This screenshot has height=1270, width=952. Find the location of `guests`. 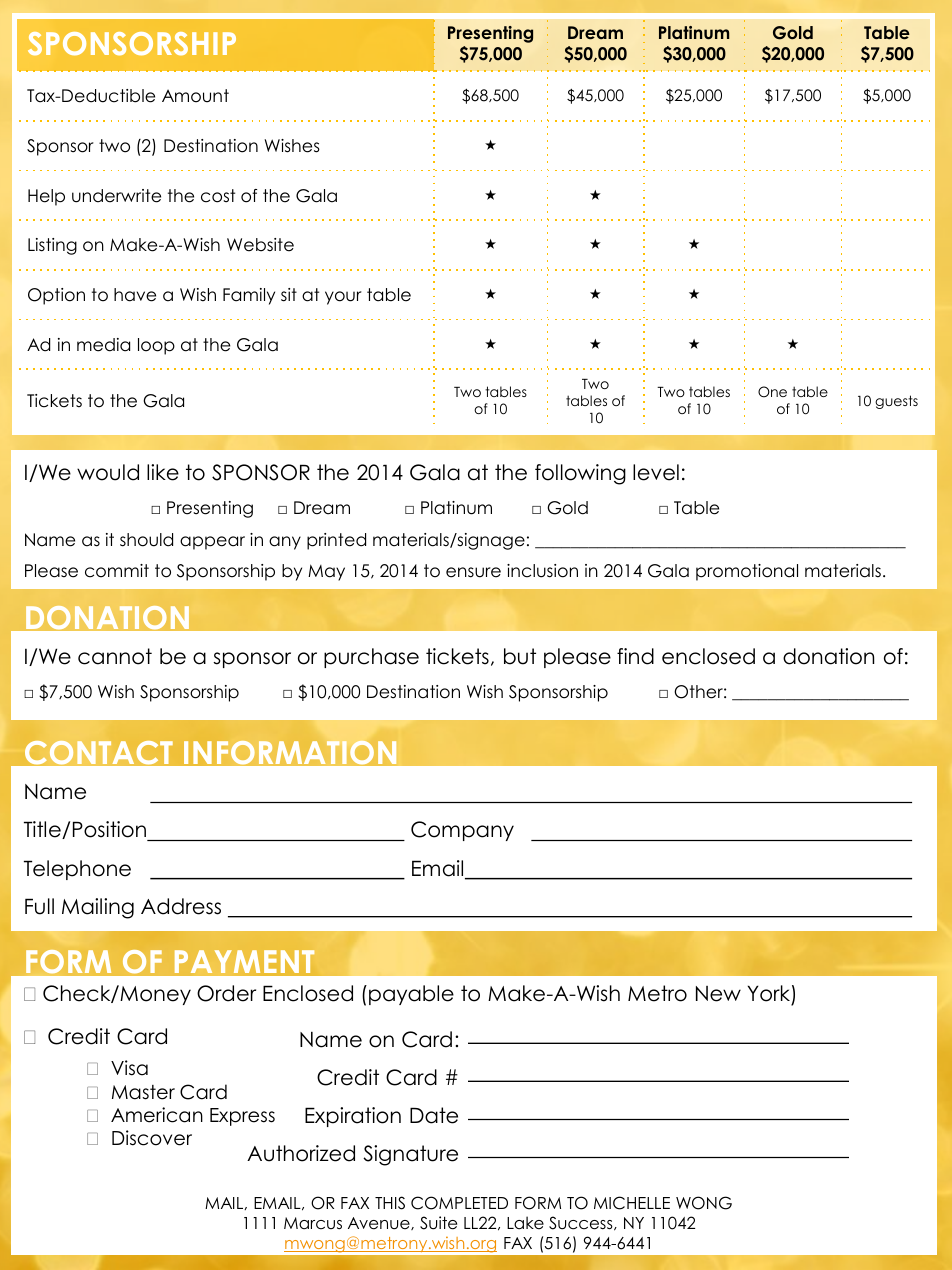

guests is located at coordinates (896, 402).
